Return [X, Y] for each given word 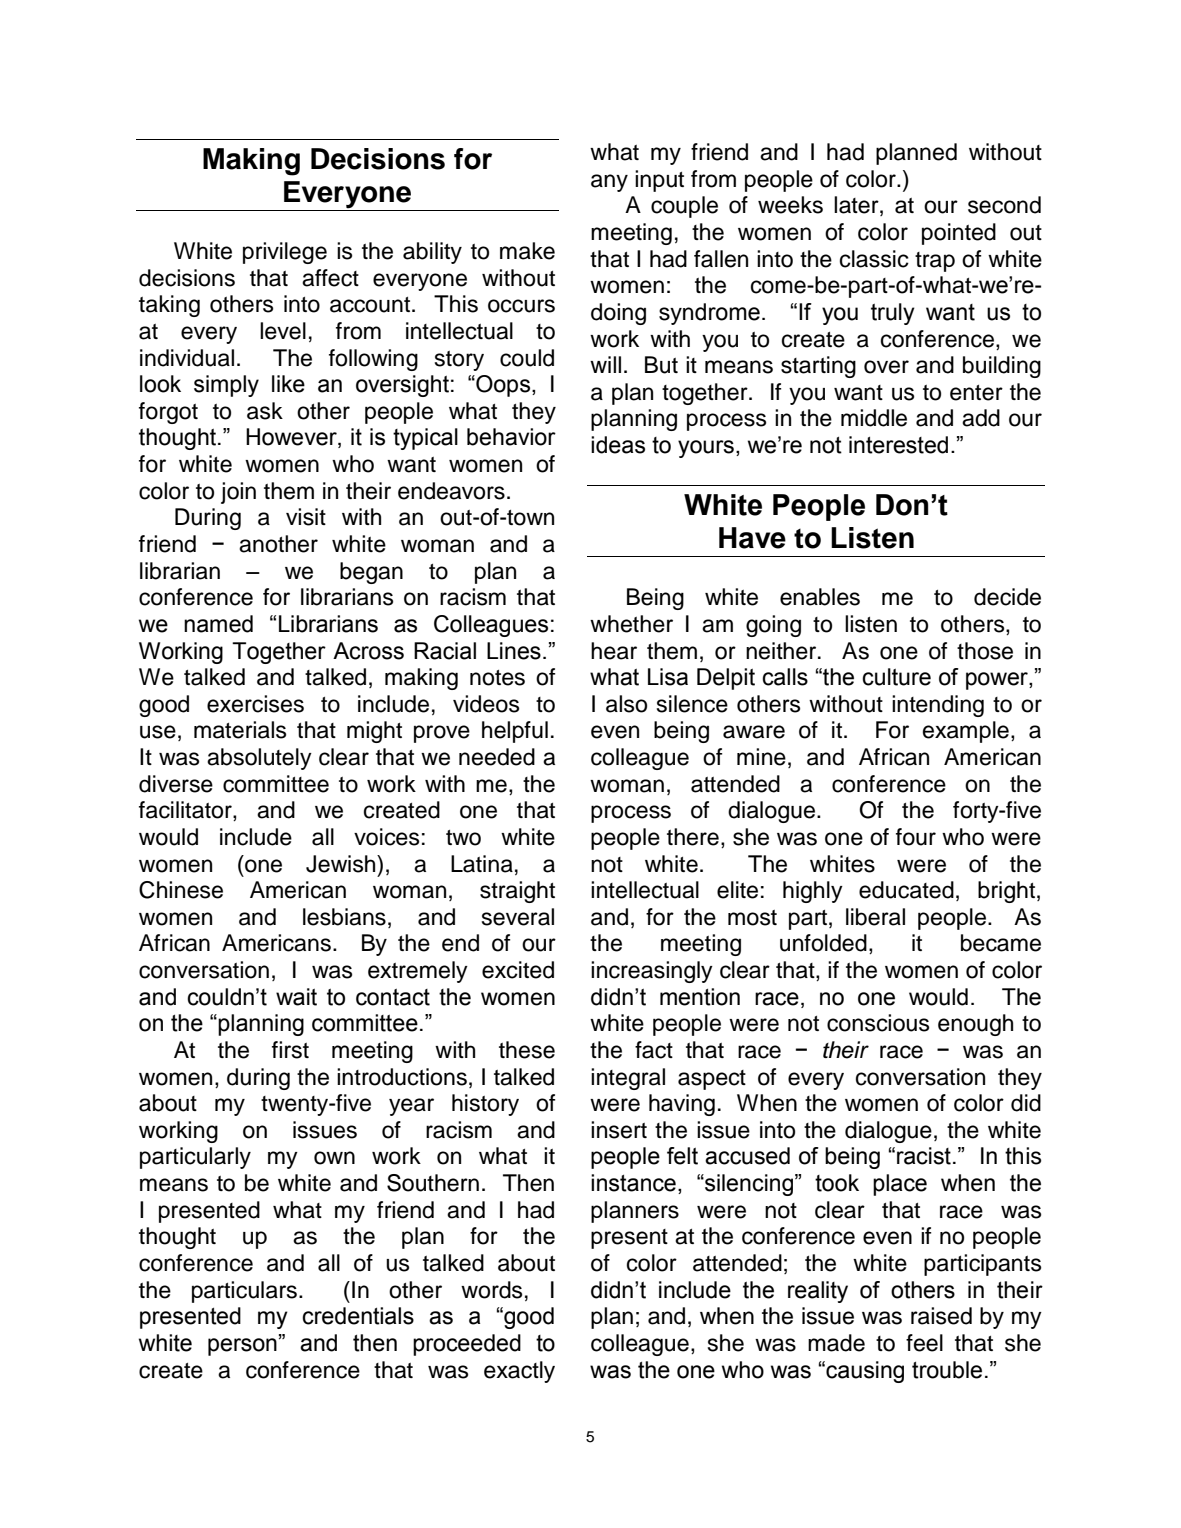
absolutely [259, 759]
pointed [959, 234]
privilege [285, 253]
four [916, 837]
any [609, 183]
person [242, 1347]
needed [497, 757]
